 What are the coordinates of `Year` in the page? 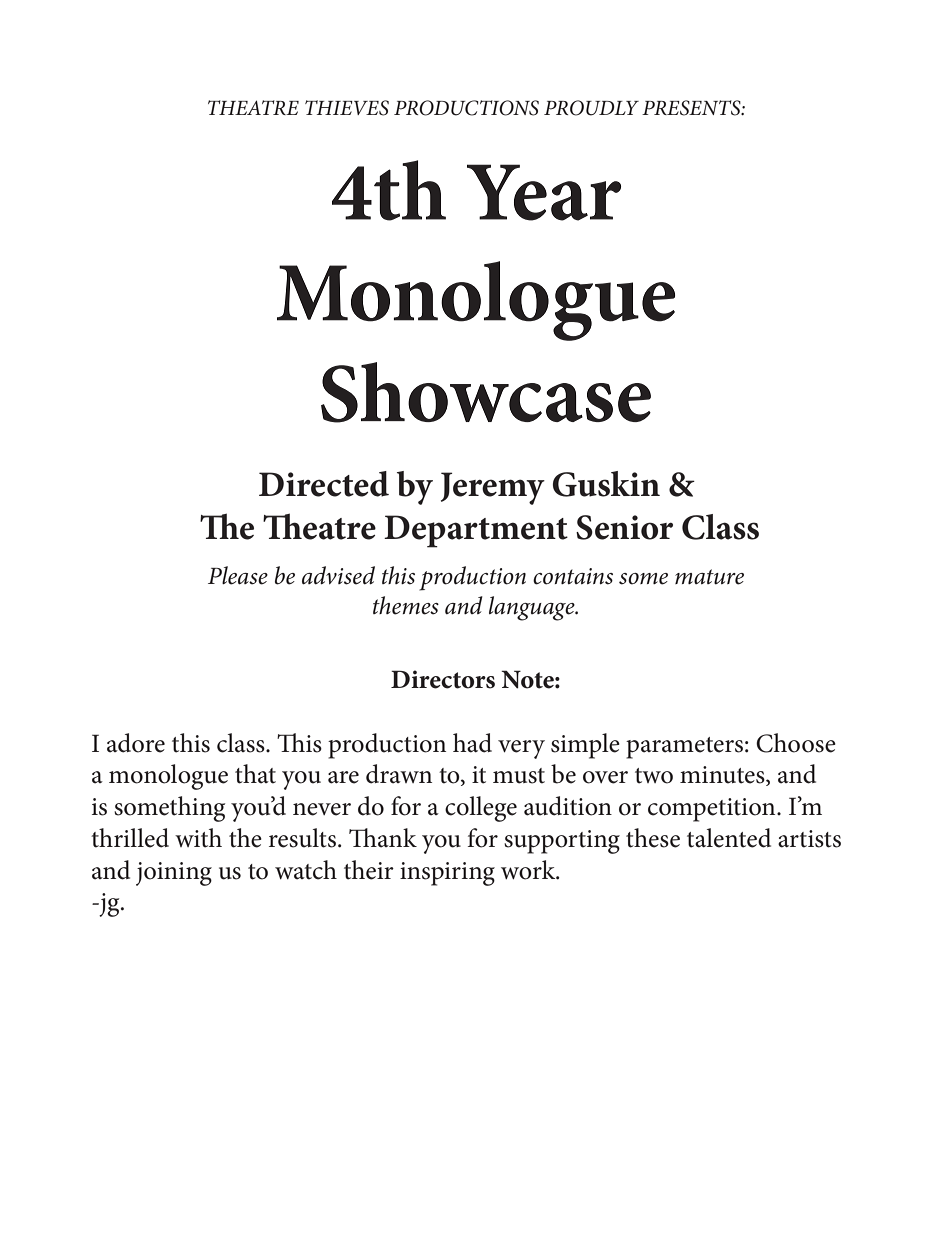 It's located at (544, 192).
